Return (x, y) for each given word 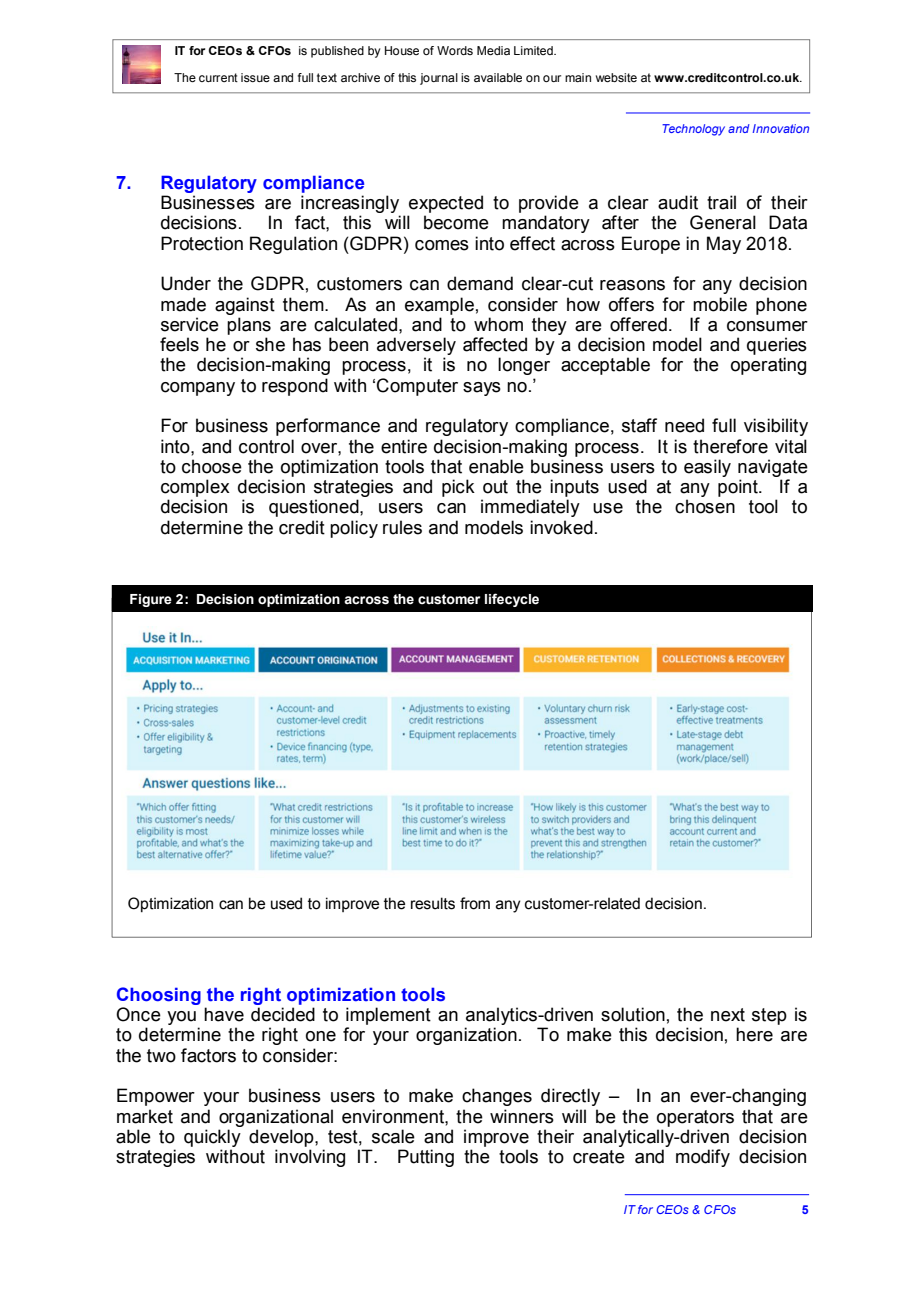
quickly (212, 1138)
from (475, 903)
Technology (693, 130)
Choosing (159, 996)
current (218, 77)
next (728, 1015)
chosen (705, 506)
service (190, 324)
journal (439, 79)
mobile (720, 304)
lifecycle (512, 600)
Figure (151, 600)
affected (495, 344)
